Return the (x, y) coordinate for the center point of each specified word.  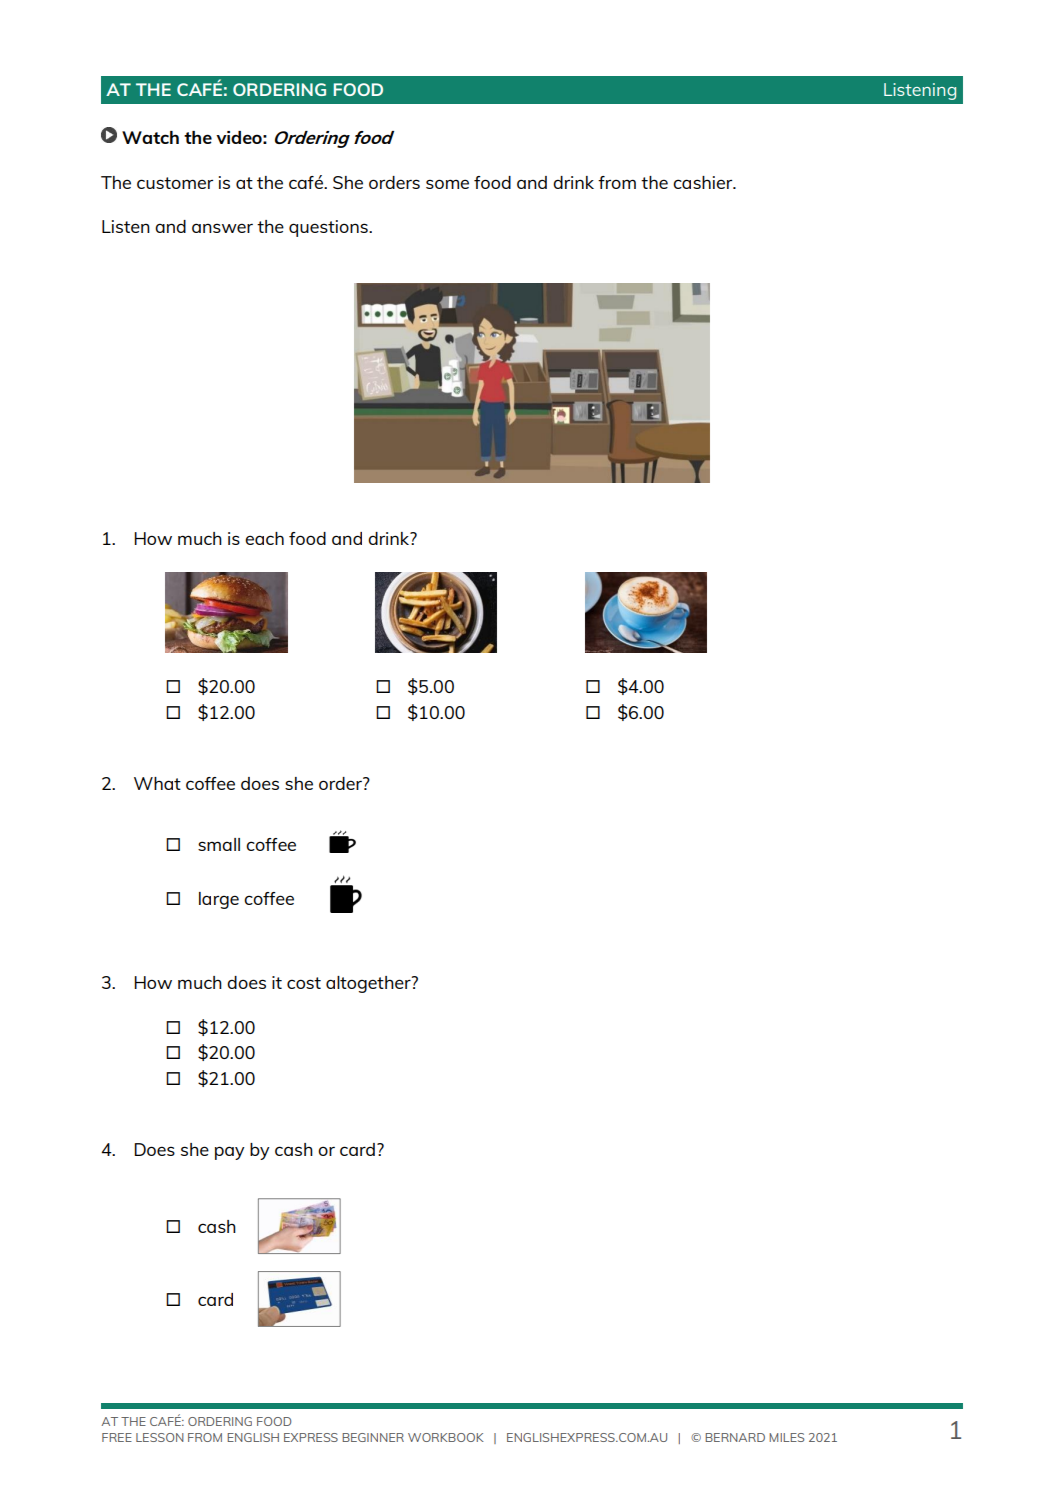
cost (304, 983)
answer (222, 228)
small (219, 844)
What (157, 783)
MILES (786, 1437)
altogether (369, 984)
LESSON (160, 1437)
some (447, 184)
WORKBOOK (446, 1437)
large (219, 900)
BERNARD (735, 1437)
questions (329, 228)
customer (175, 183)
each (264, 538)
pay (230, 1153)
